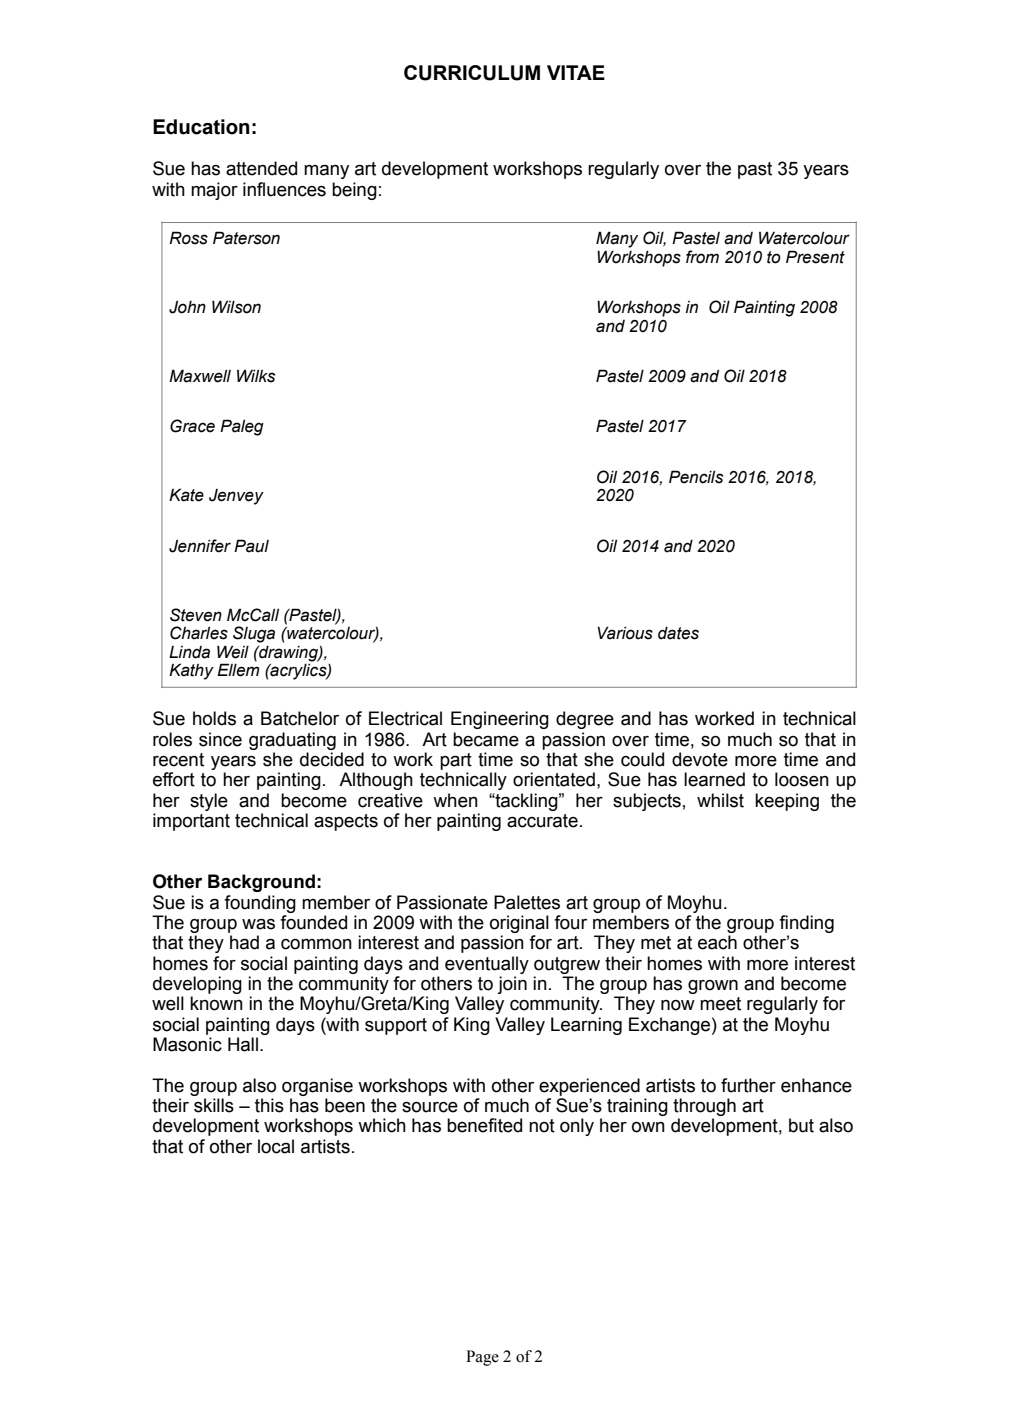 This screenshot has width=1009, height=1427. What do you see at coordinates (815, 257) in the screenshot?
I see `Present` at bounding box center [815, 257].
